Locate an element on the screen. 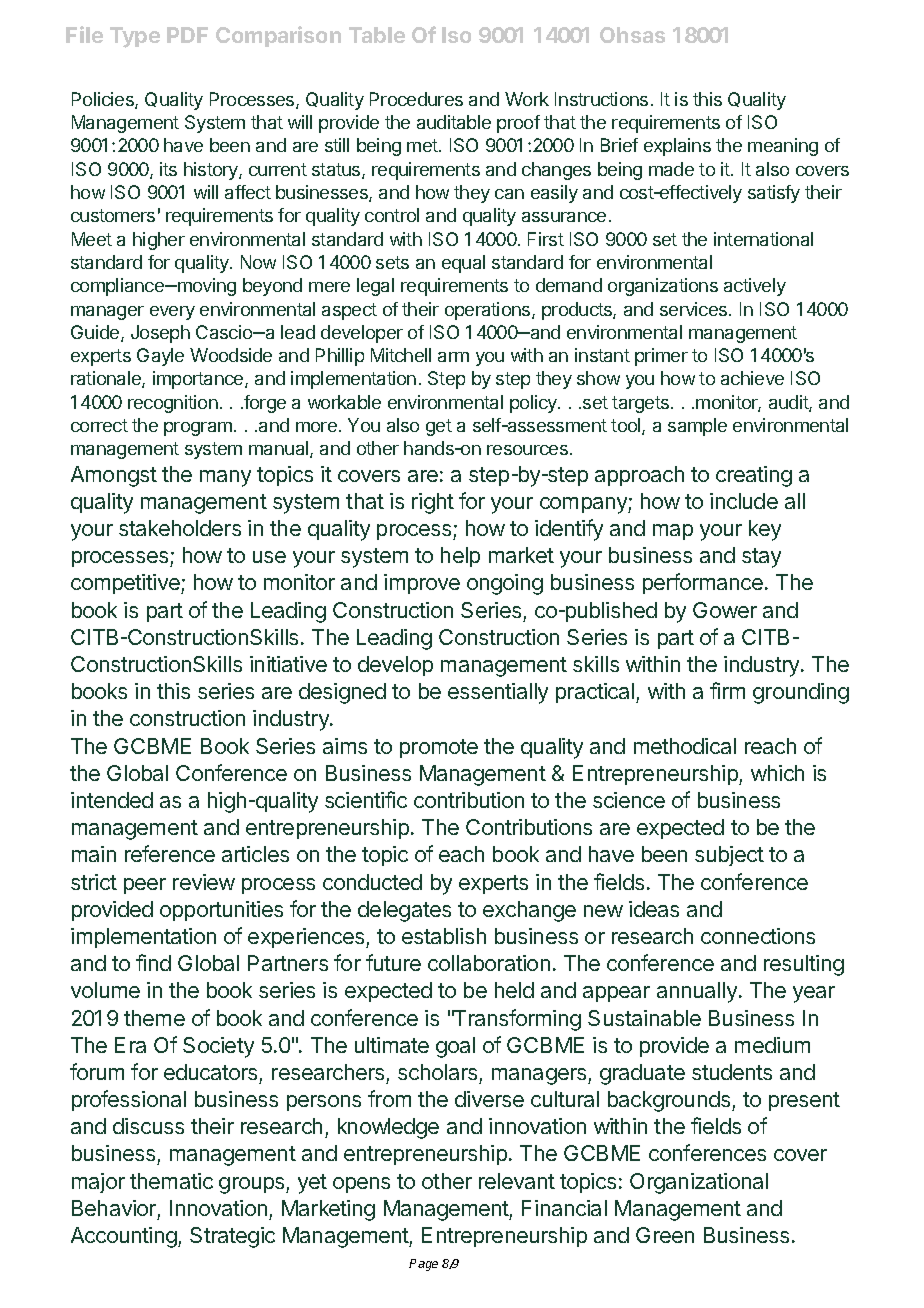 This screenshot has height=1308, width=924. explains is located at coordinates (677, 147).
